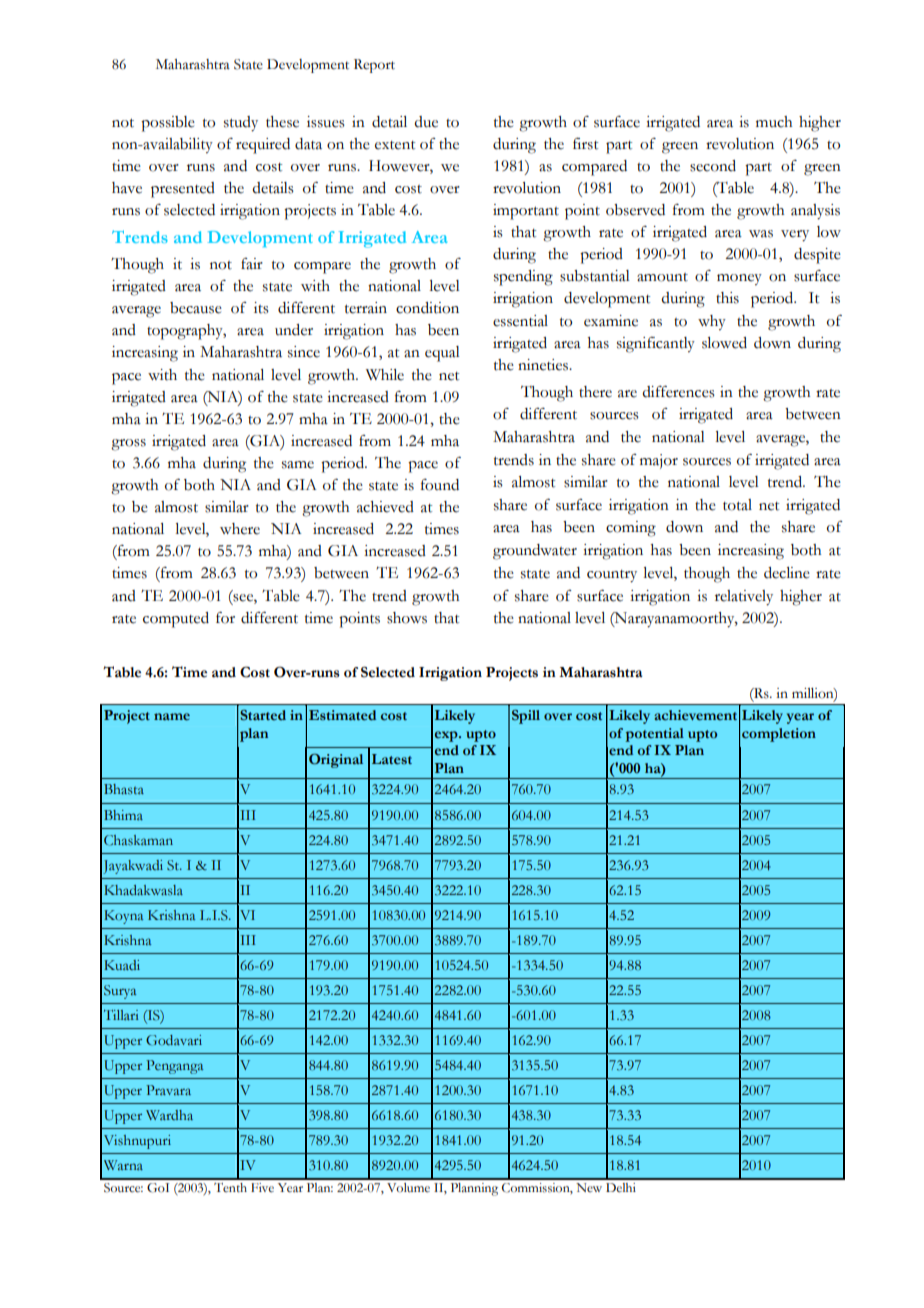  I want to click on Godavari, so click(174, 1040).
